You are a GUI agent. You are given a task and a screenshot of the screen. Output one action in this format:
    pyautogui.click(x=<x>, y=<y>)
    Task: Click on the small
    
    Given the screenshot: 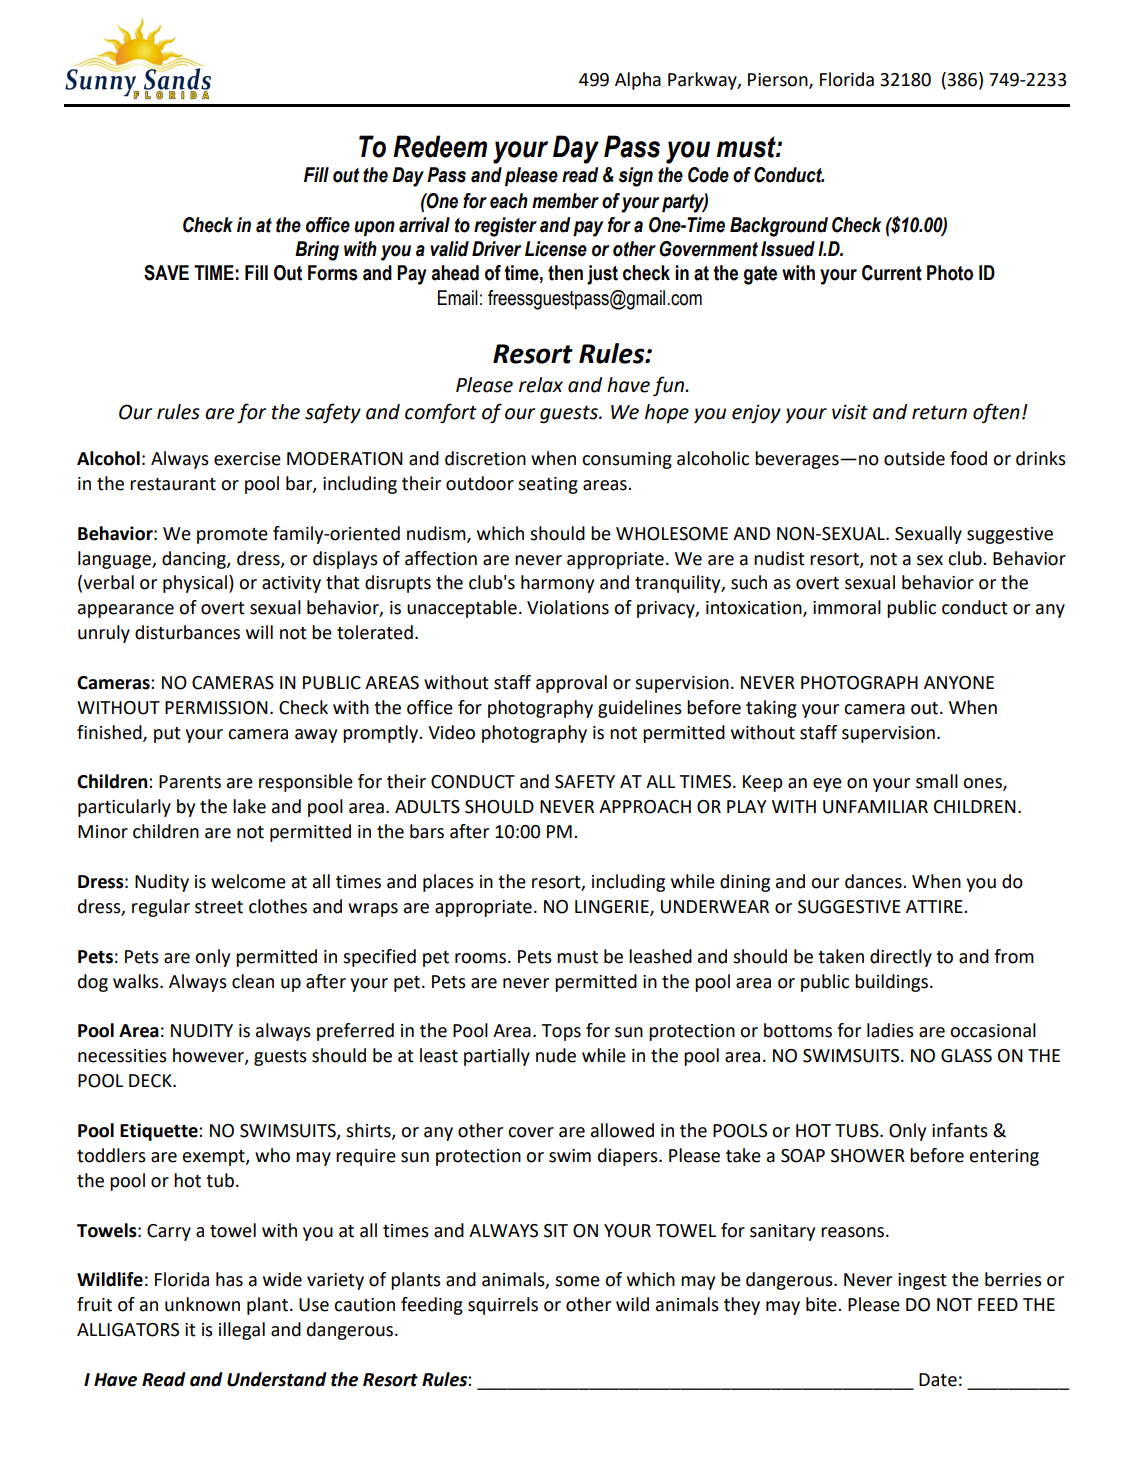 What is the action you would take?
    pyautogui.click(x=937, y=781)
